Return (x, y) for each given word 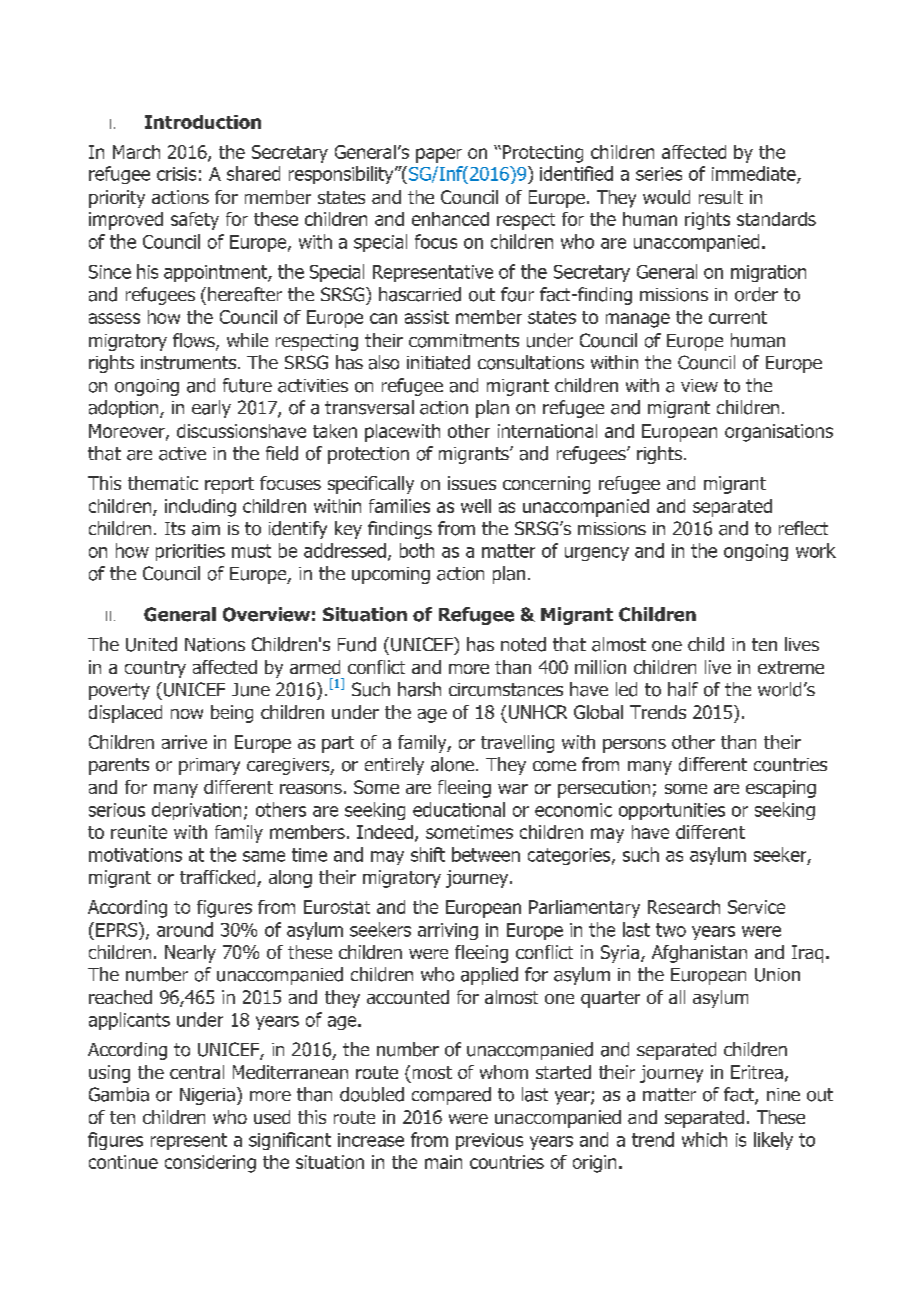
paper (439, 155)
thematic (163, 483)
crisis (176, 174)
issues (472, 483)
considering (210, 1164)
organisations (779, 433)
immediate (755, 174)
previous (489, 1141)
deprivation (196, 811)
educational (459, 809)
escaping (781, 789)
